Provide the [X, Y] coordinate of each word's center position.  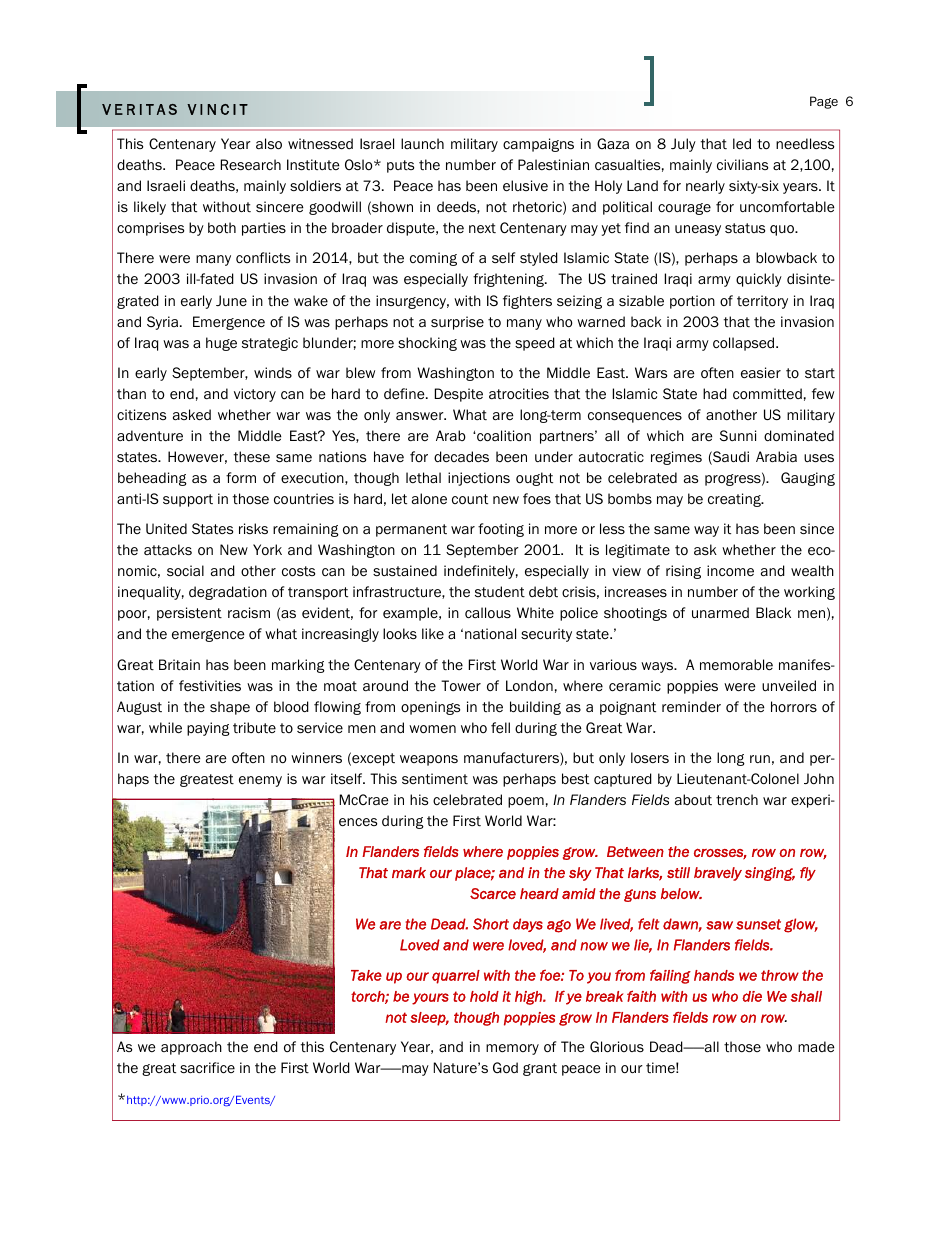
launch [422, 143]
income [730, 571]
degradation [228, 593]
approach [191, 1048]
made [816, 1046]
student [500, 592]
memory [512, 1049]
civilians [742, 164]
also [269, 144]
